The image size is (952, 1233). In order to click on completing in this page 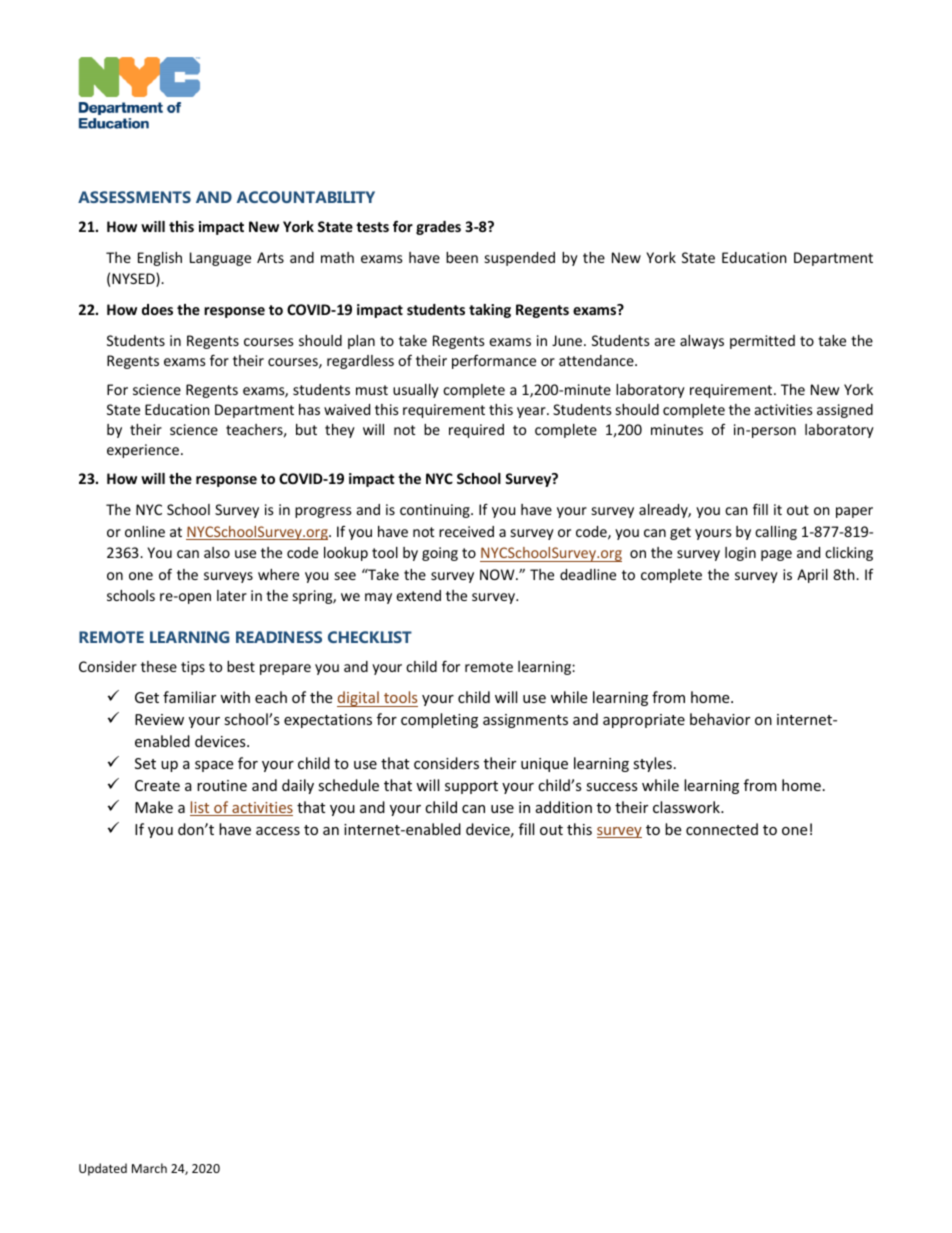, I will do `click(439, 720)`.
